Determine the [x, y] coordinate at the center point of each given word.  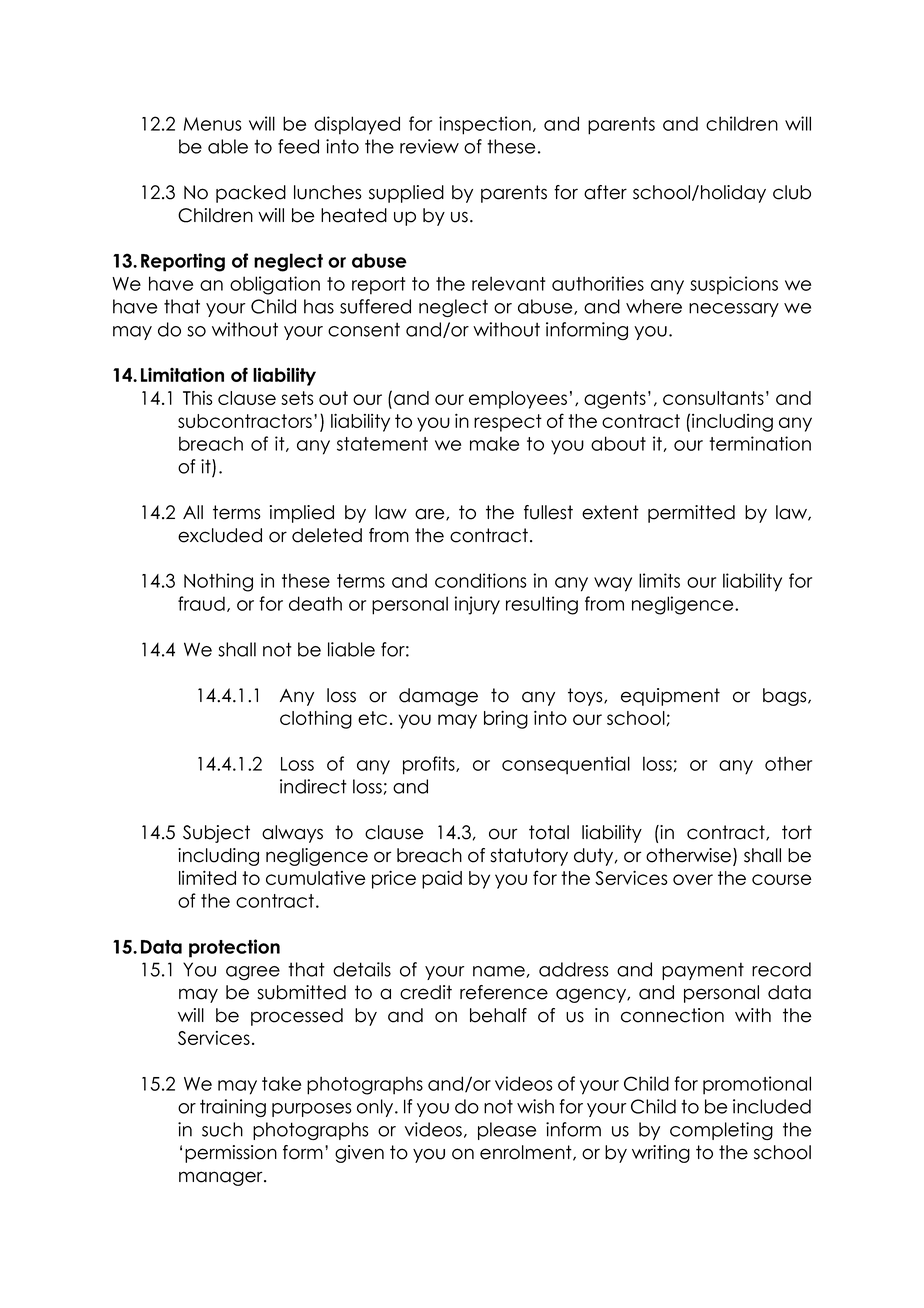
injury [477, 605]
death [315, 603]
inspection [485, 125]
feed [298, 146]
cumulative [316, 878]
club [792, 192]
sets [297, 398]
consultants [713, 398]
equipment [670, 697]
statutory [529, 857]
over [693, 879]
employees [518, 400]
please [507, 1131]
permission [231, 1154]
